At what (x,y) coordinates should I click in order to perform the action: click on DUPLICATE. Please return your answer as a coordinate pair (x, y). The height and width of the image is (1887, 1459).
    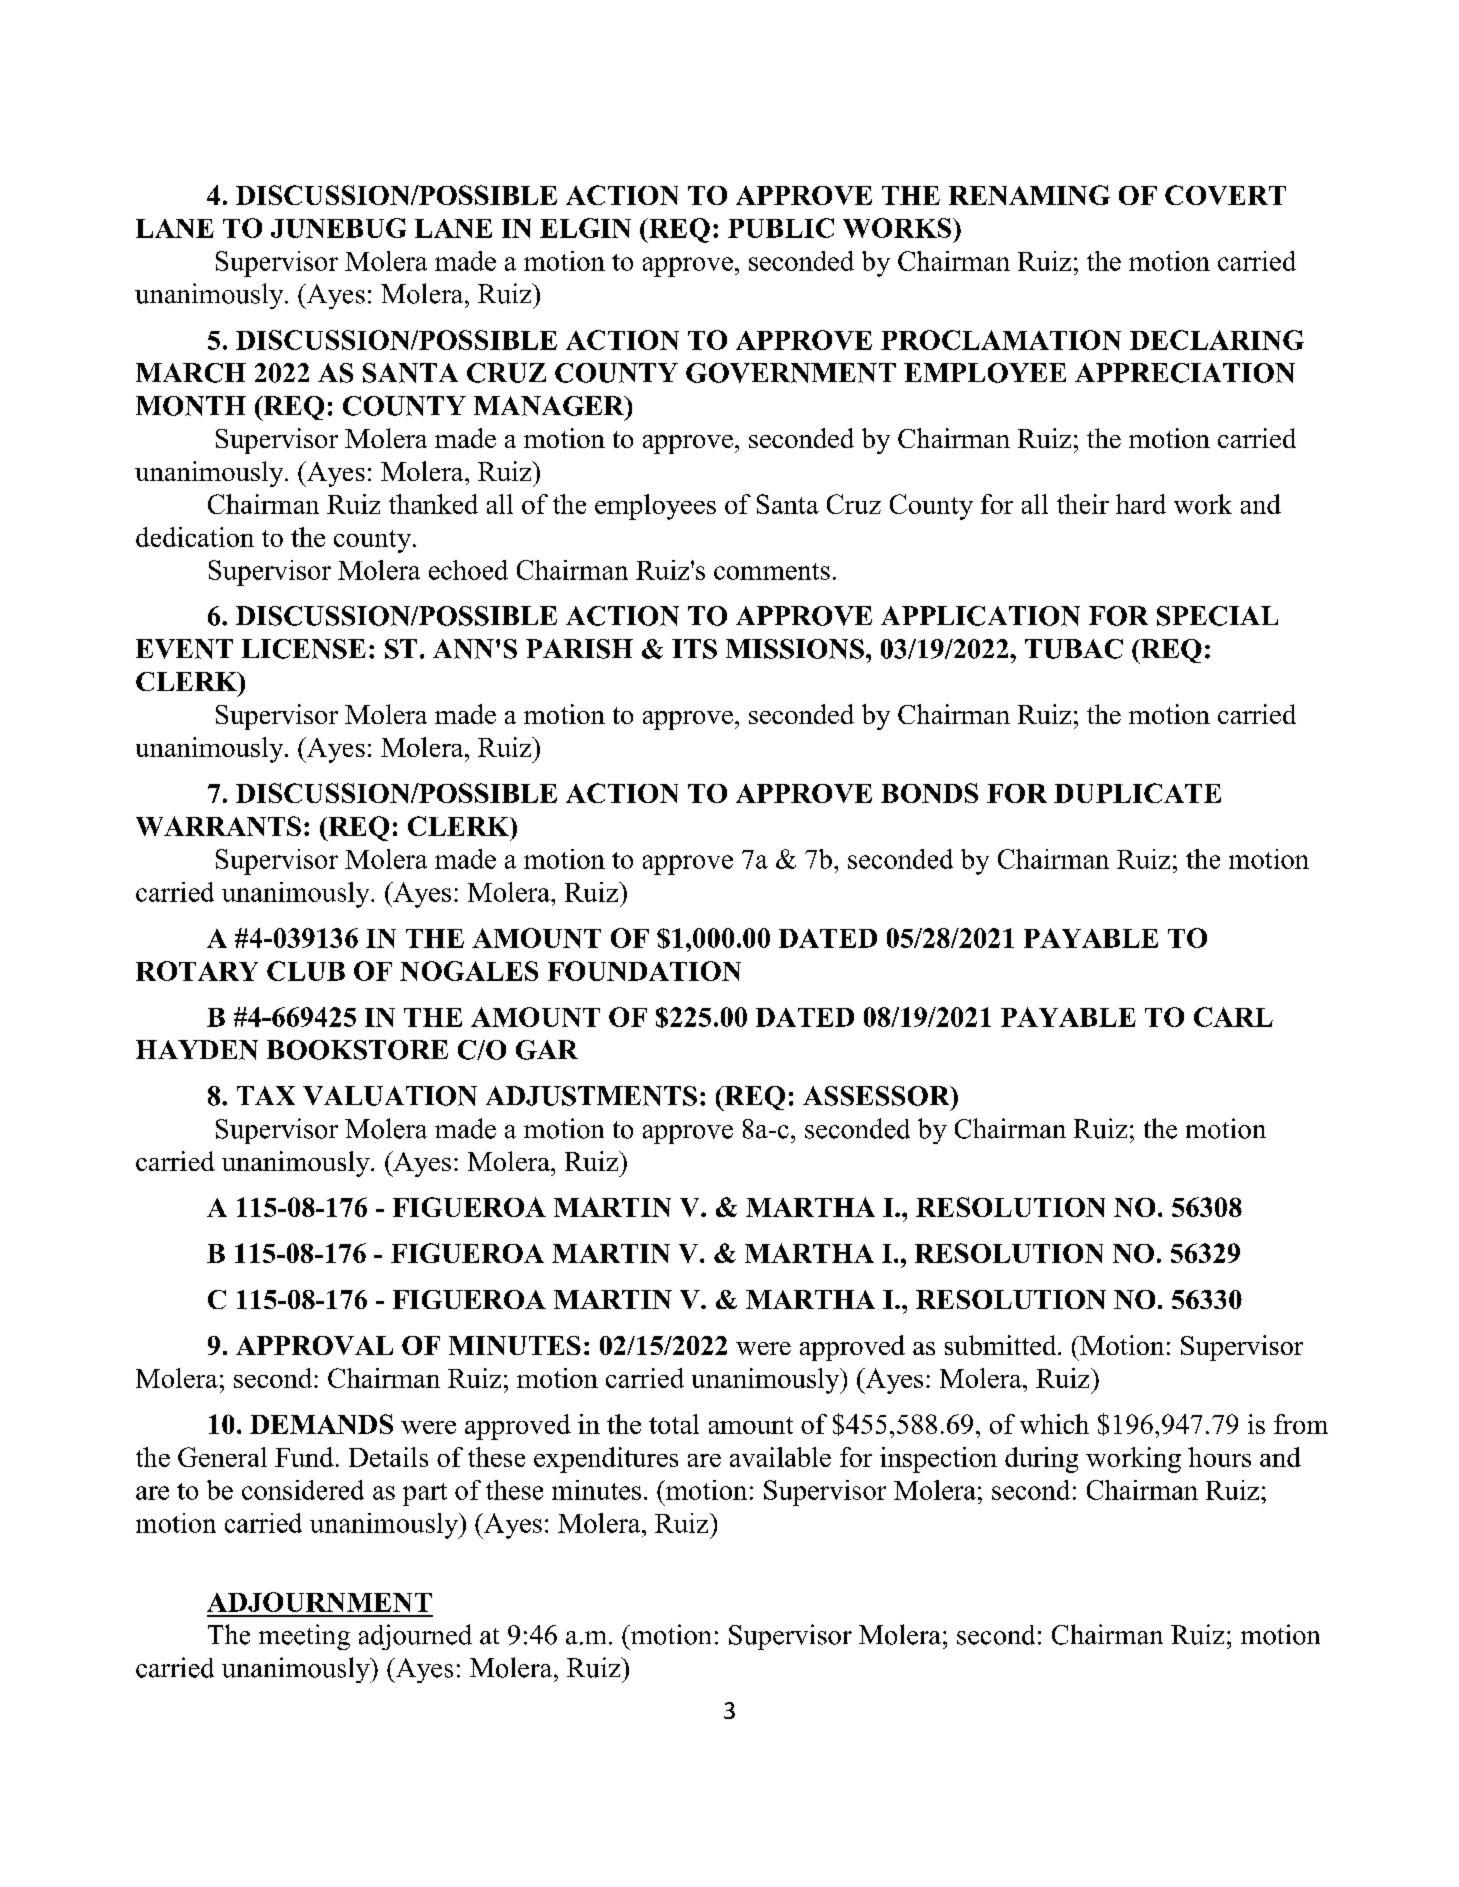
    Looking at the image, I should click on (1137, 793).
